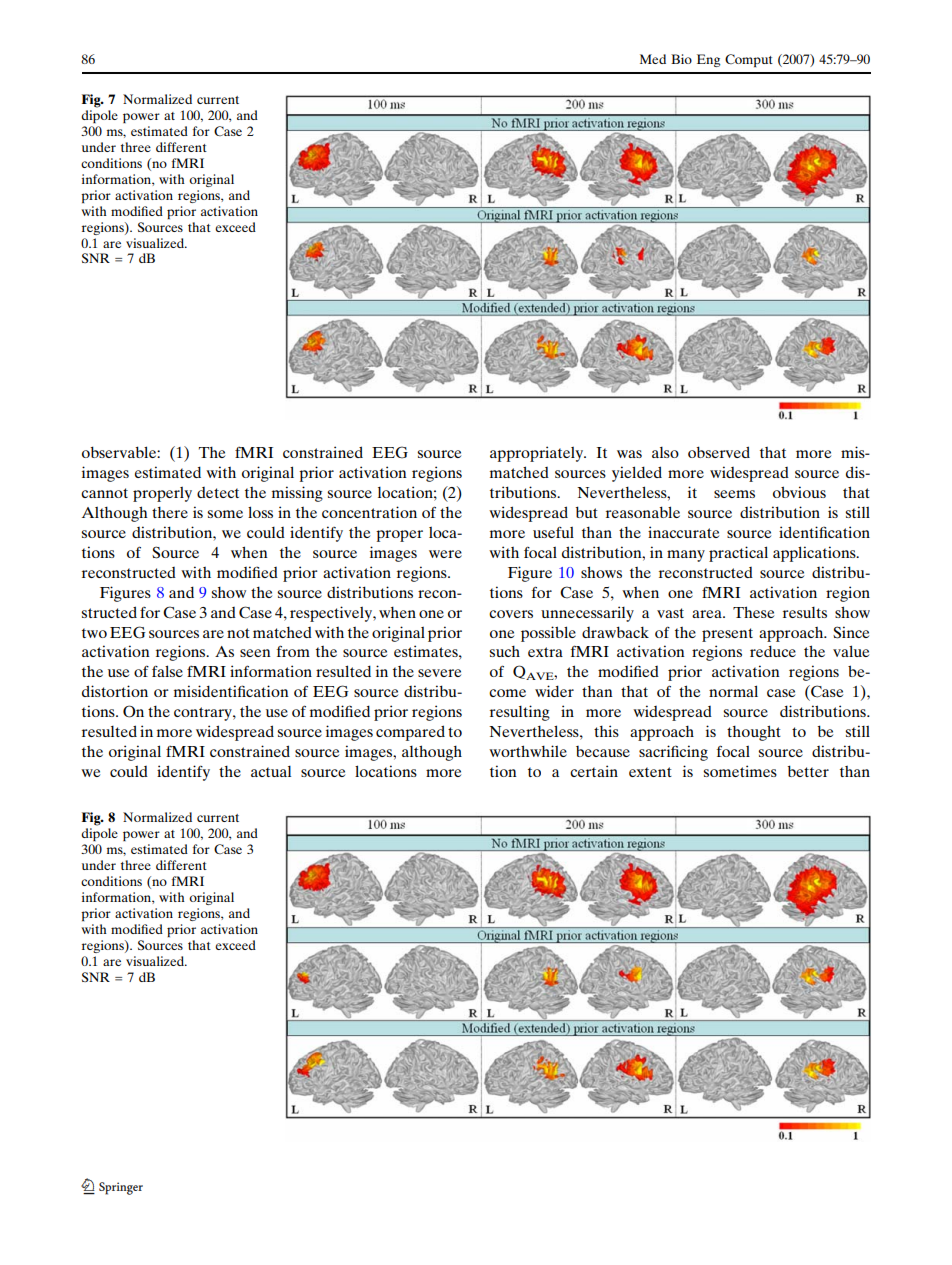 The image size is (952, 1265). What do you see at coordinates (734, 494) in the image?
I see `seems` at bounding box center [734, 494].
